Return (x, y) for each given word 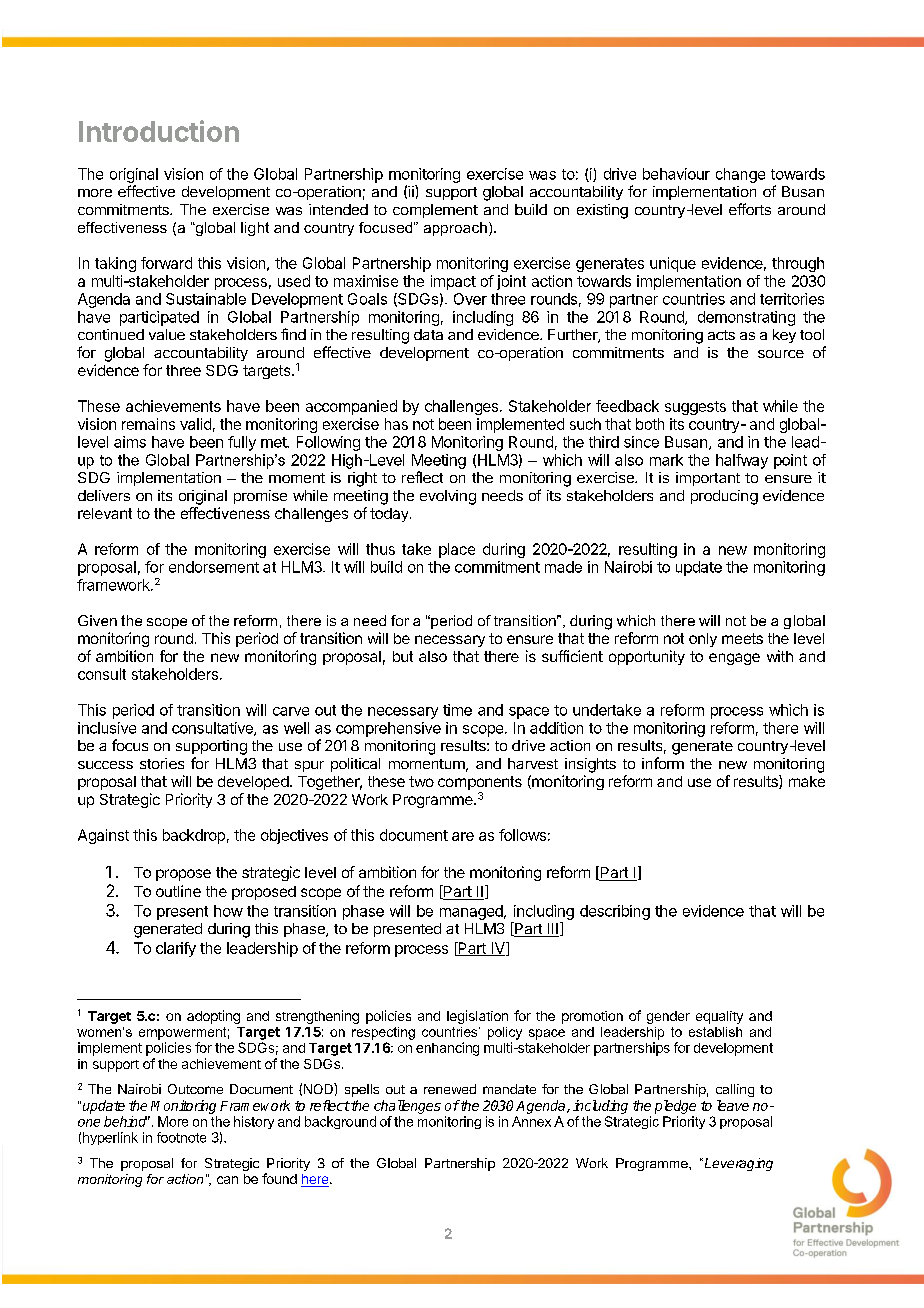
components (480, 784)
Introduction (159, 131)
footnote (181, 1137)
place (457, 550)
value (167, 334)
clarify (176, 949)
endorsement (214, 567)
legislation (477, 1017)
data (428, 334)
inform (663, 763)
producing (724, 497)
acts (721, 335)
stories (162, 763)
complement (435, 211)
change (740, 175)
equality (719, 1017)
